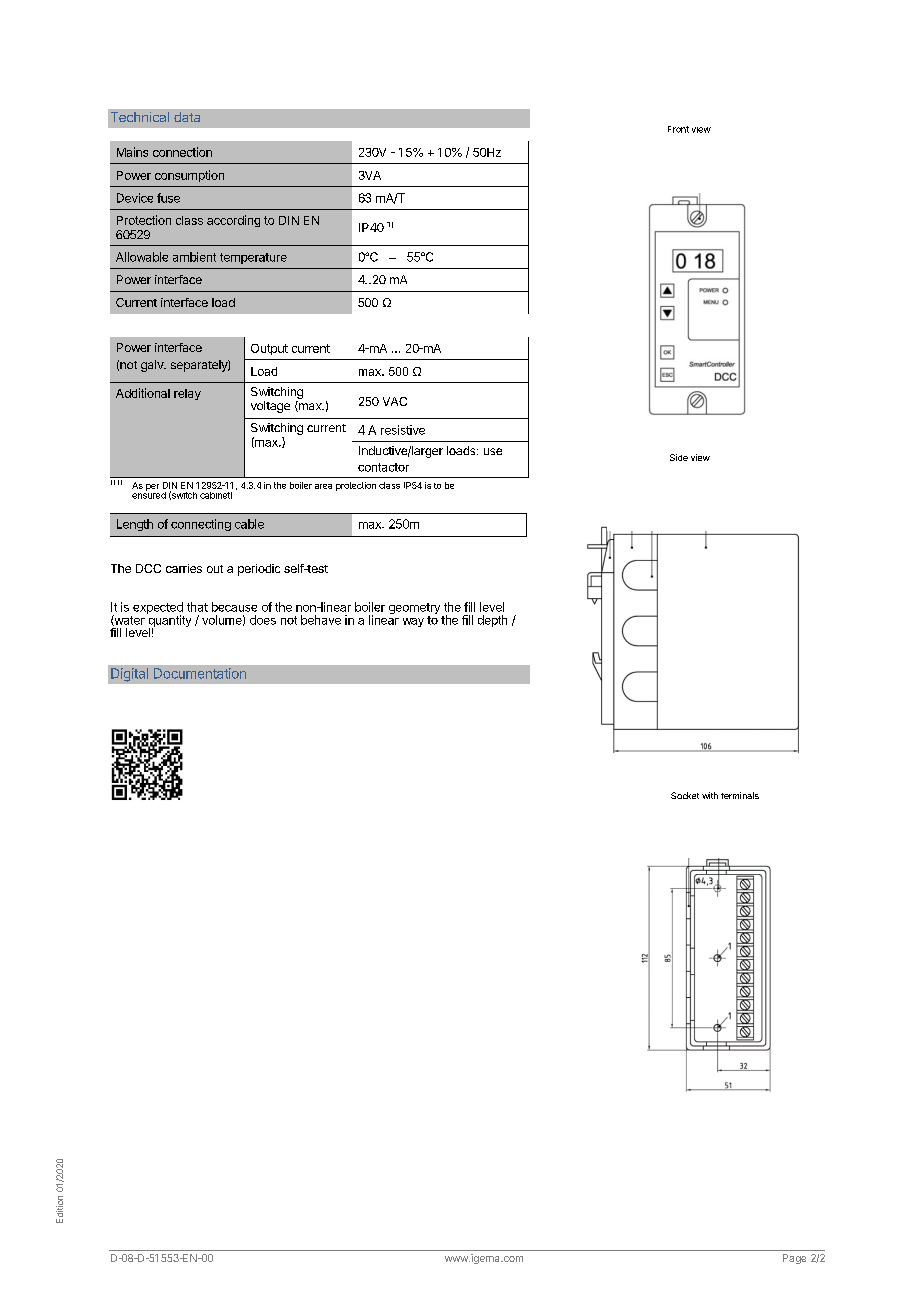 The image size is (924, 1308). What do you see at coordinates (678, 129) in the screenshot?
I see `Front` at bounding box center [678, 129].
